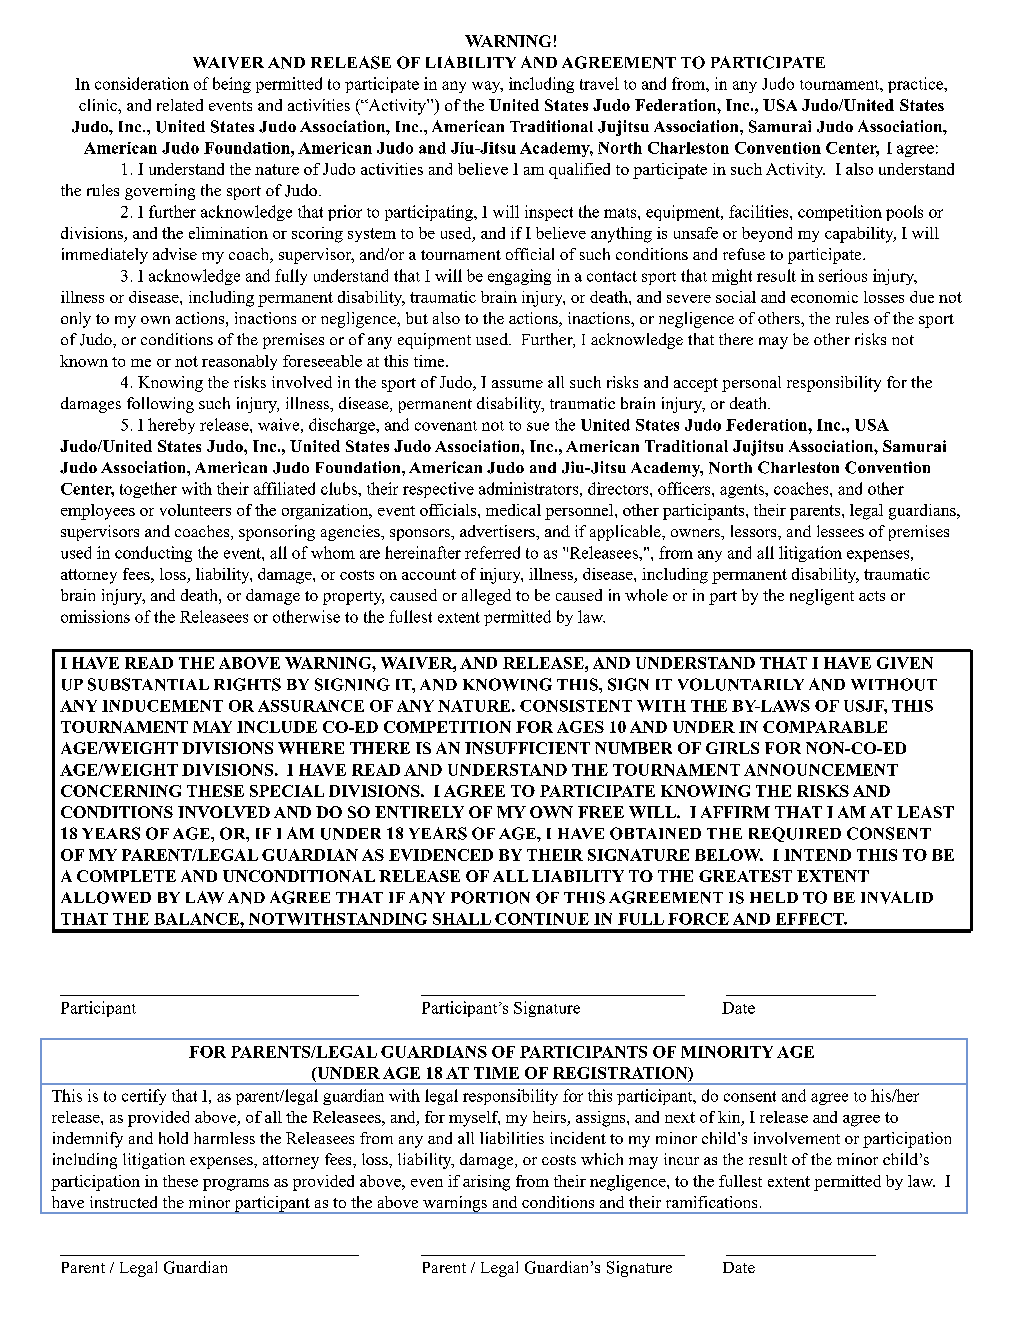 The height and width of the screenshot is (1324, 1023). Describe the element at coordinates (419, 812) in the screenshot. I see `ENTIRELY` at that location.
